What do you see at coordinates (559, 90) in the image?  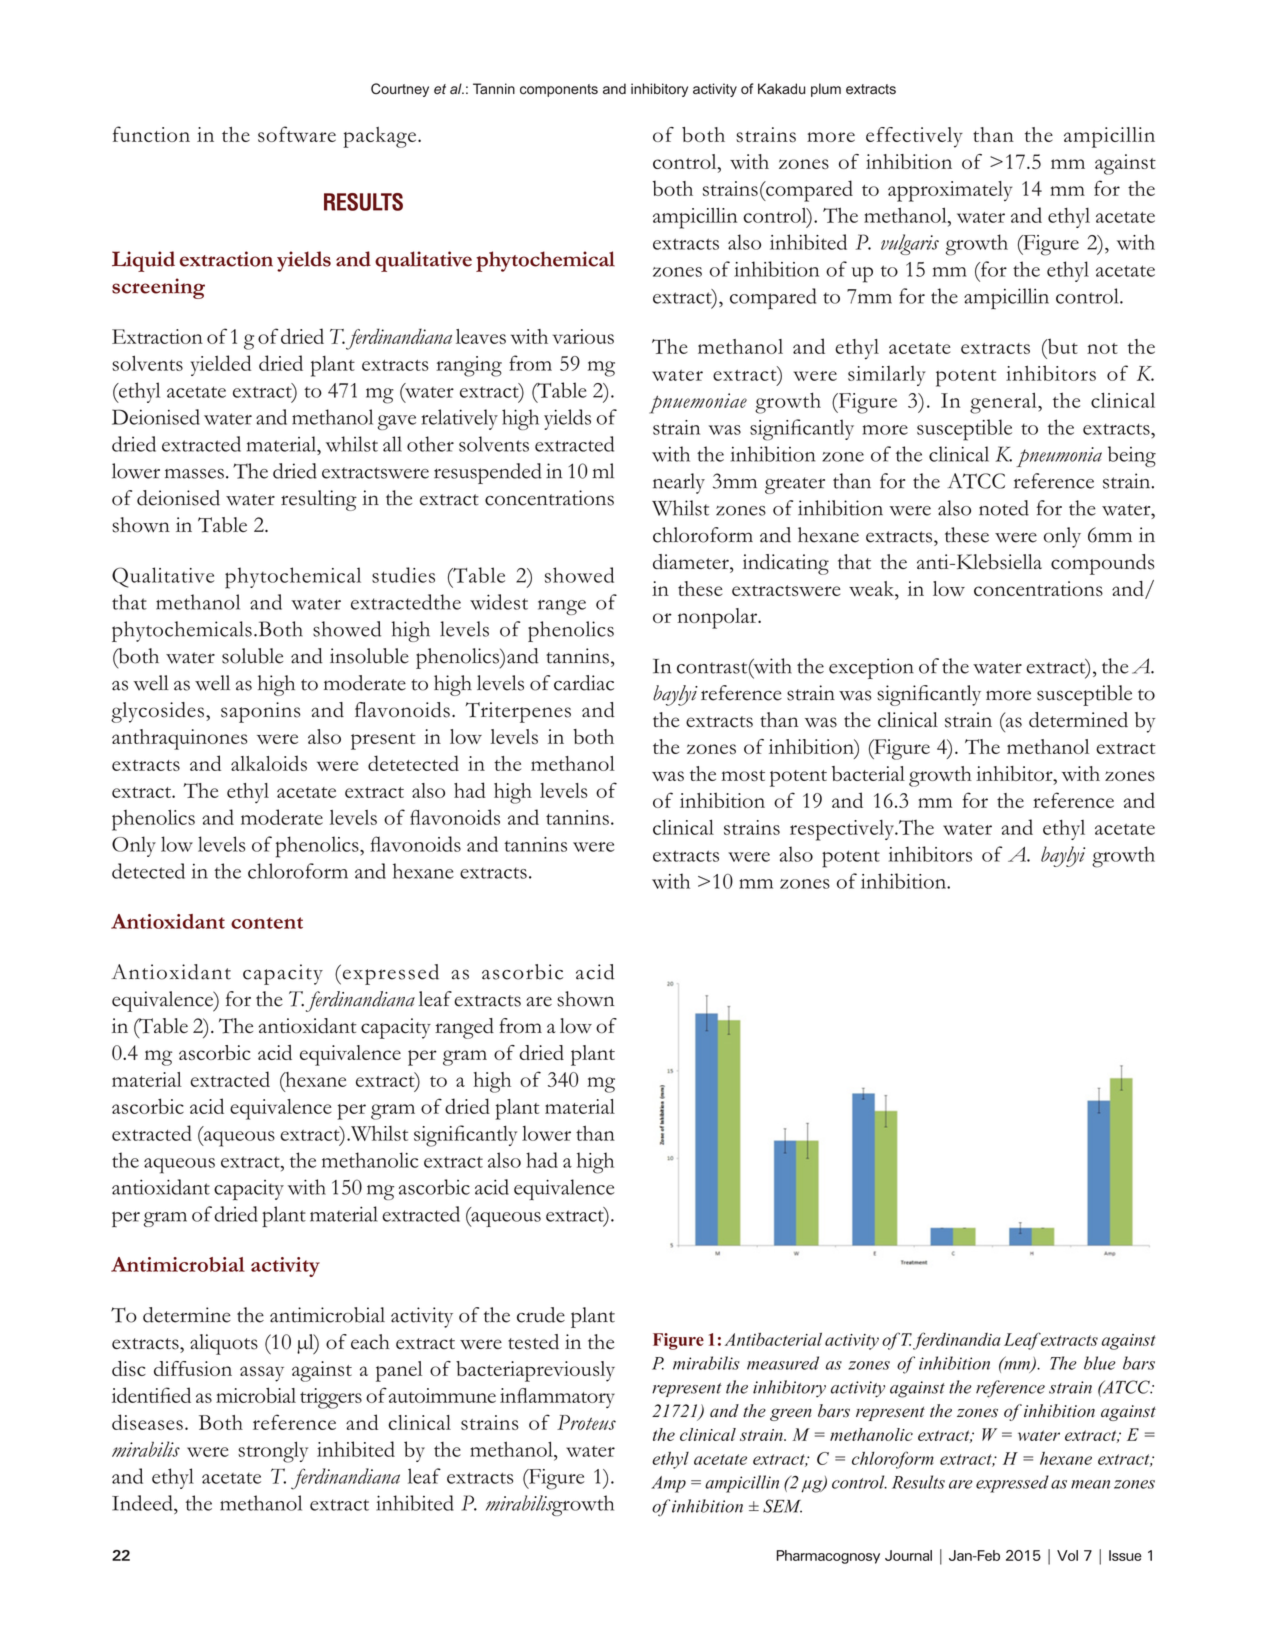 I see `components` at bounding box center [559, 90].
